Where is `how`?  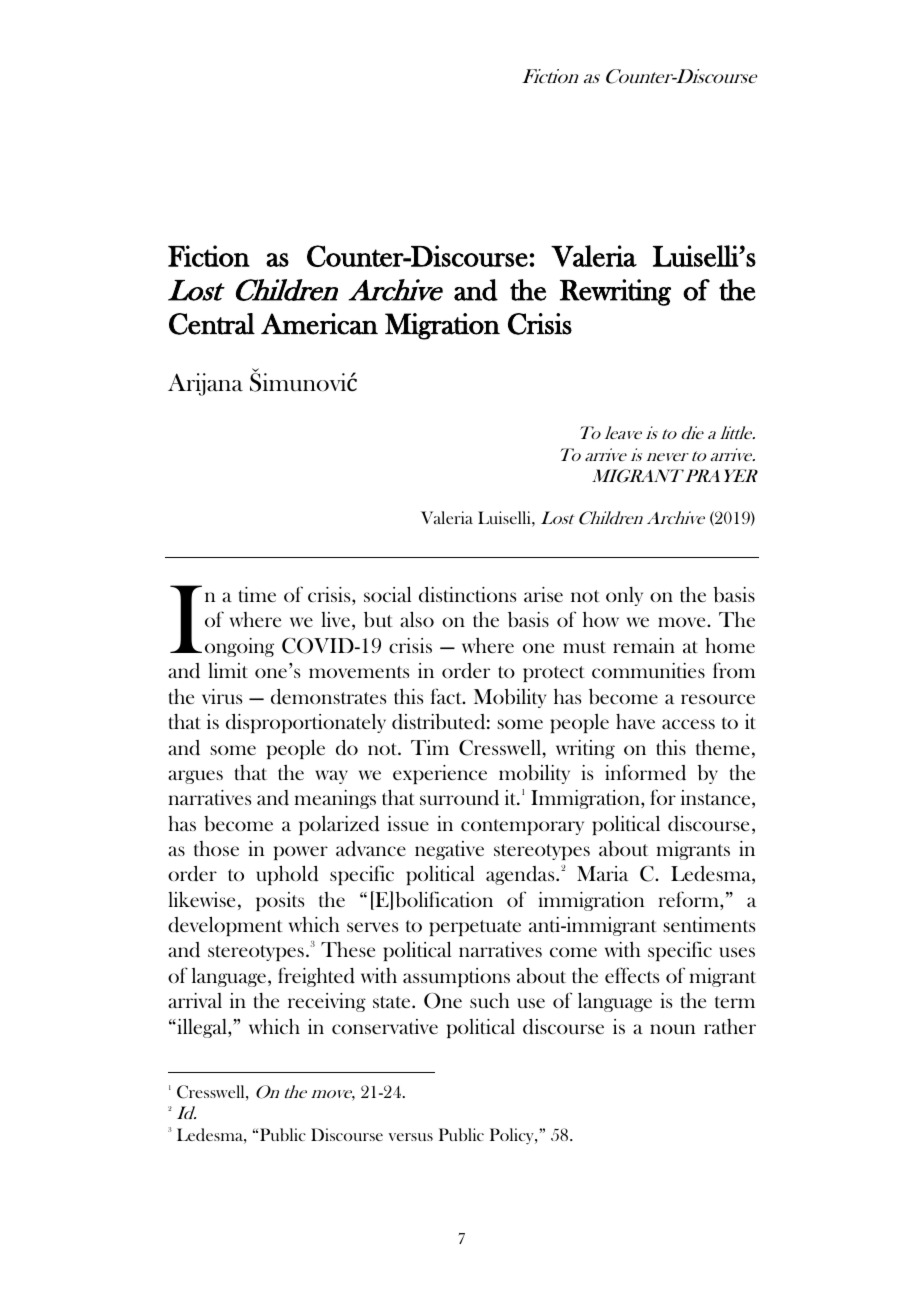 how is located at coordinates (601, 619).
